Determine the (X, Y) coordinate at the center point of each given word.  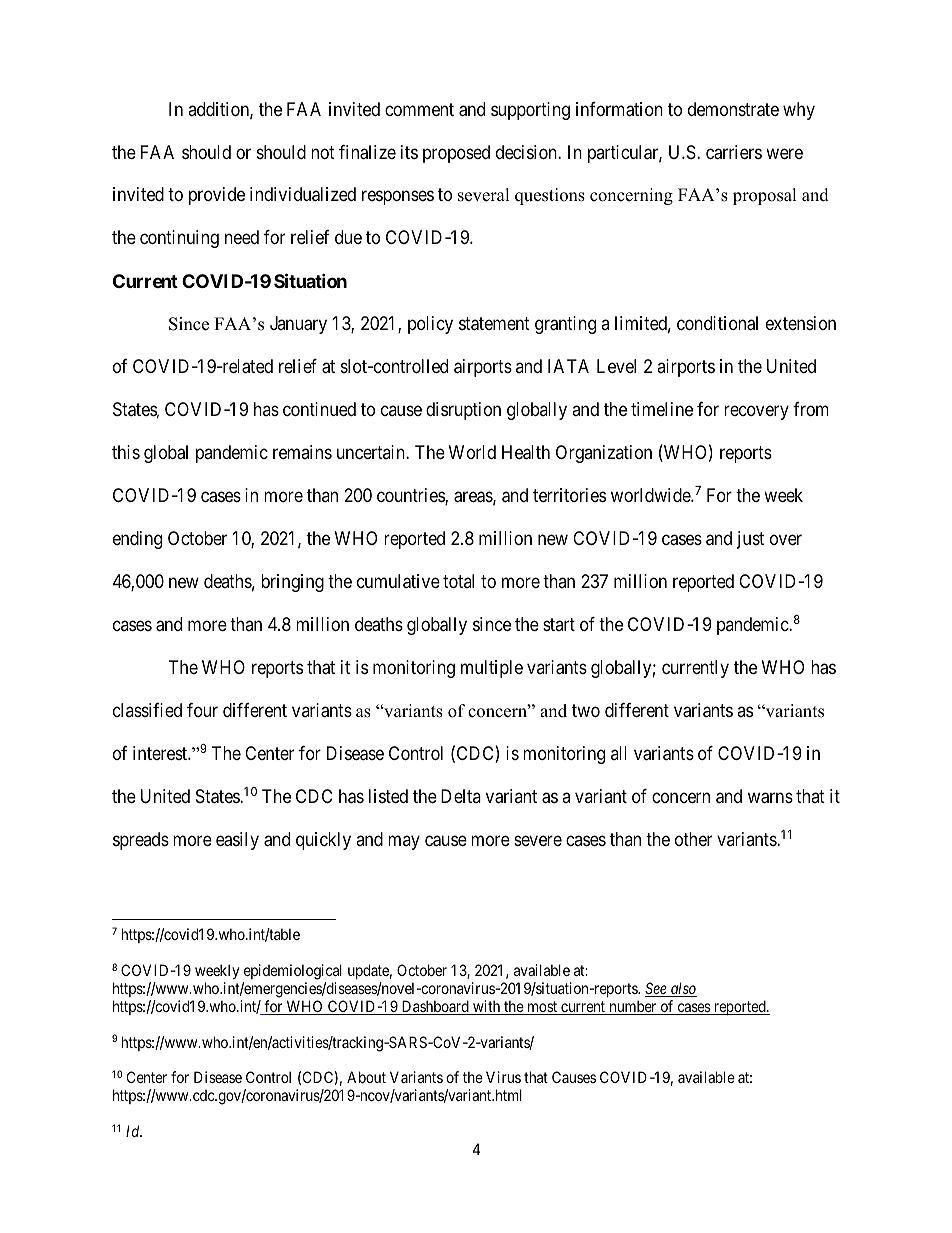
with (487, 1007)
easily (237, 841)
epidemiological (293, 972)
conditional (717, 323)
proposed (456, 154)
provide (217, 196)
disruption (463, 411)
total (458, 581)
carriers (734, 152)
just (750, 540)
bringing (292, 583)
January (298, 325)
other (693, 839)
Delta (461, 796)
